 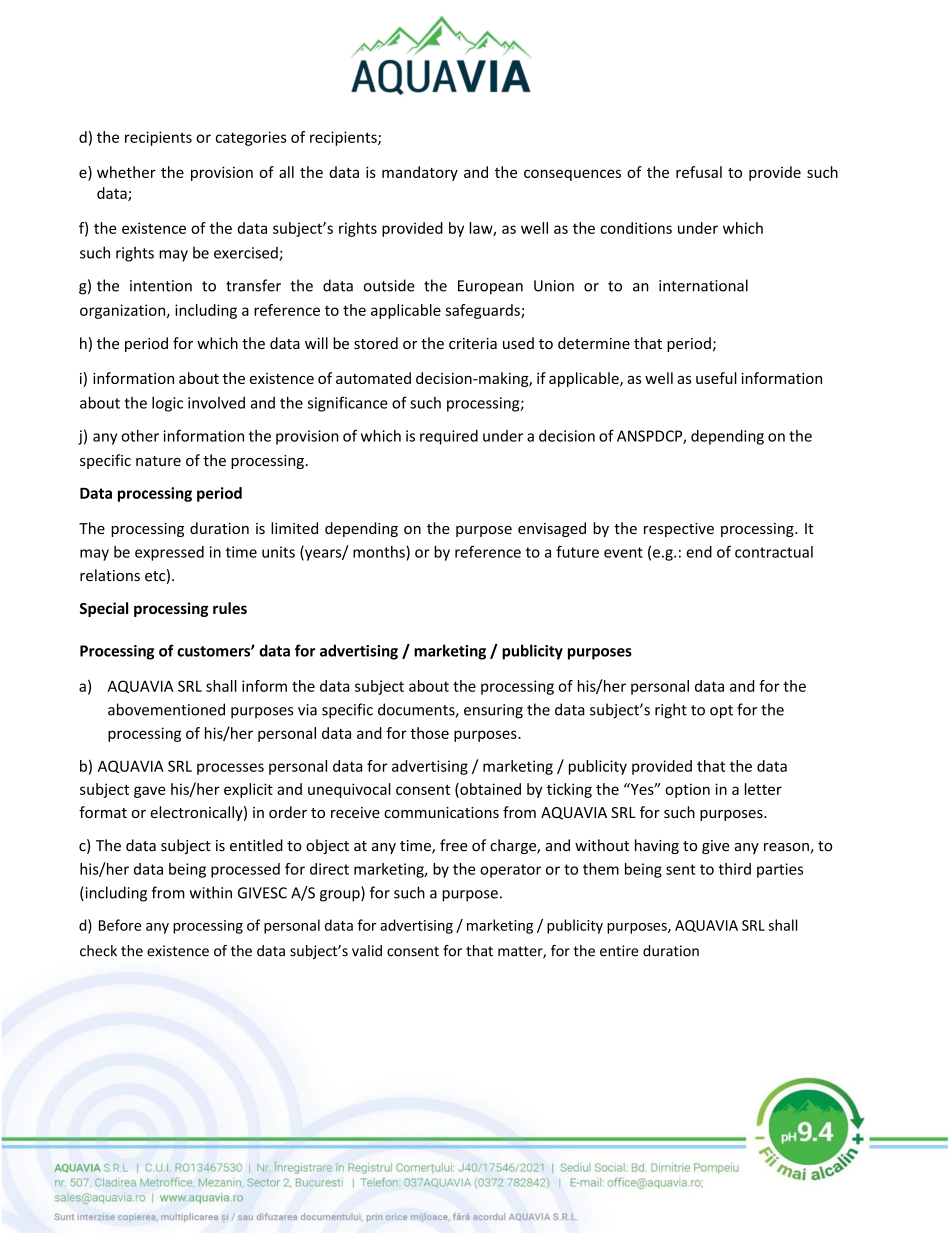 I want to click on valid, so click(x=367, y=951).
